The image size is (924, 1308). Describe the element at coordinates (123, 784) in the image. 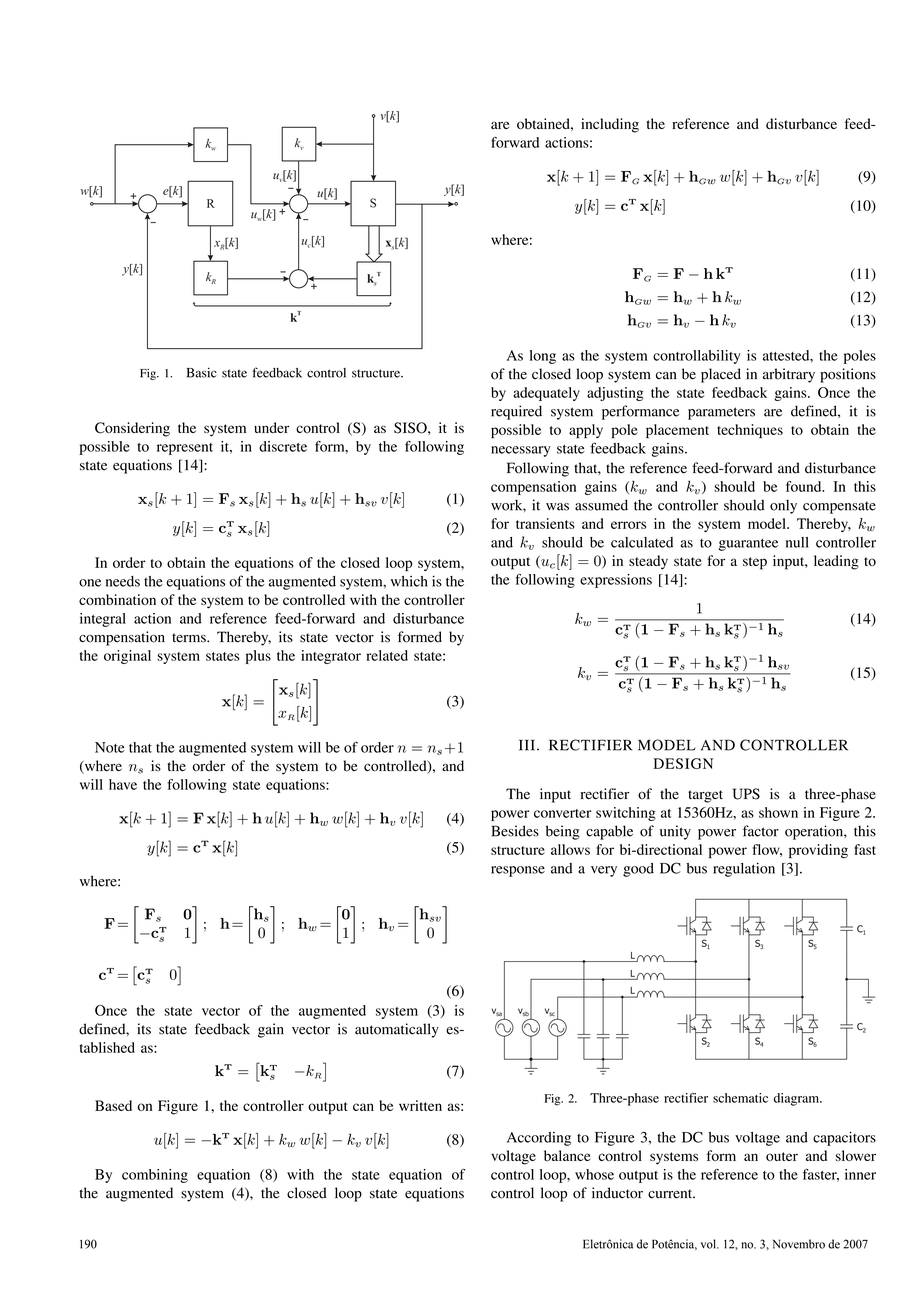

I see `have` at that location.
